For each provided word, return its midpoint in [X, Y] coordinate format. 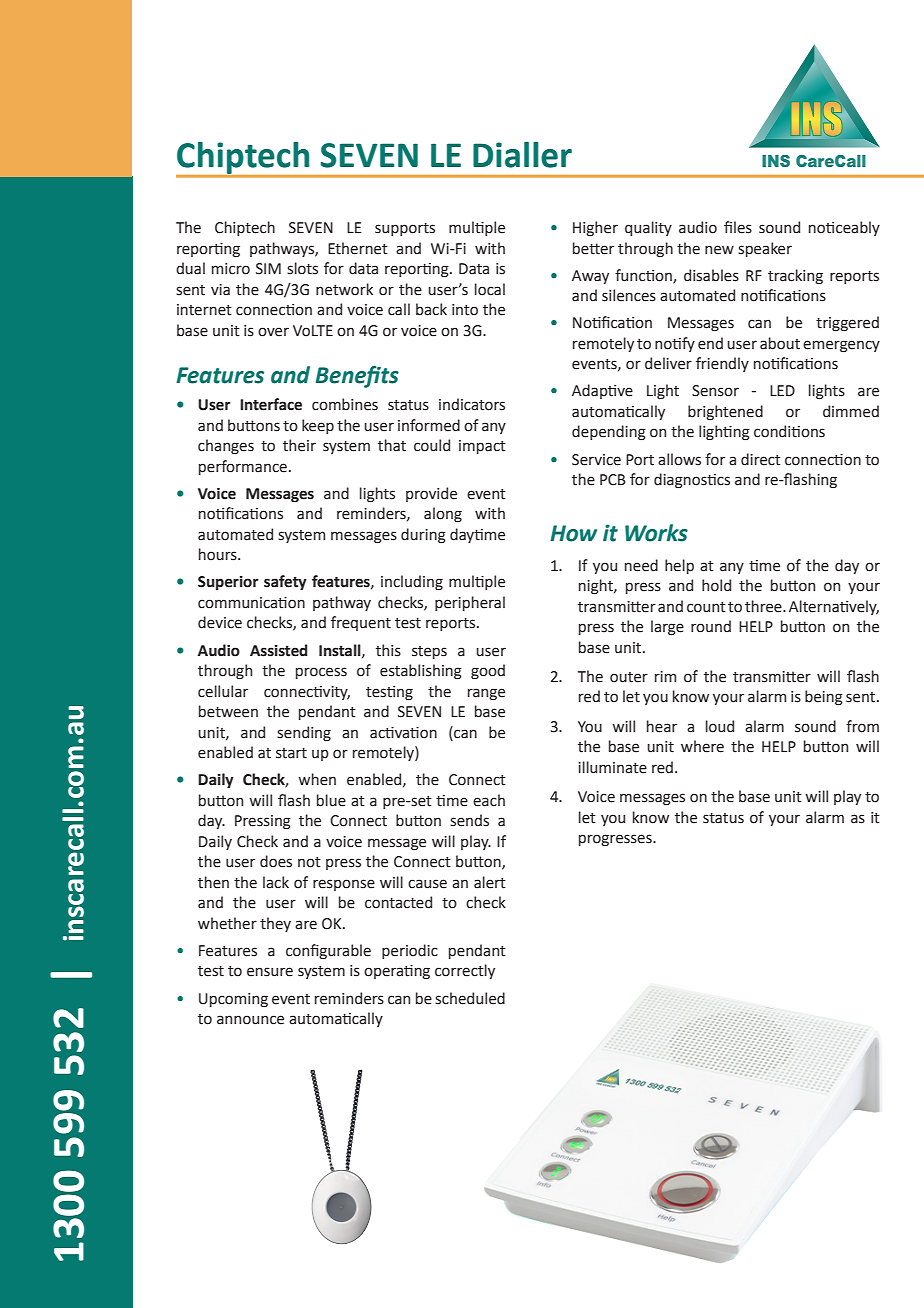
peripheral [470, 603]
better [593, 248]
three [764, 606]
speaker [765, 249]
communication [251, 603]
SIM [268, 269]
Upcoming [233, 1000]
